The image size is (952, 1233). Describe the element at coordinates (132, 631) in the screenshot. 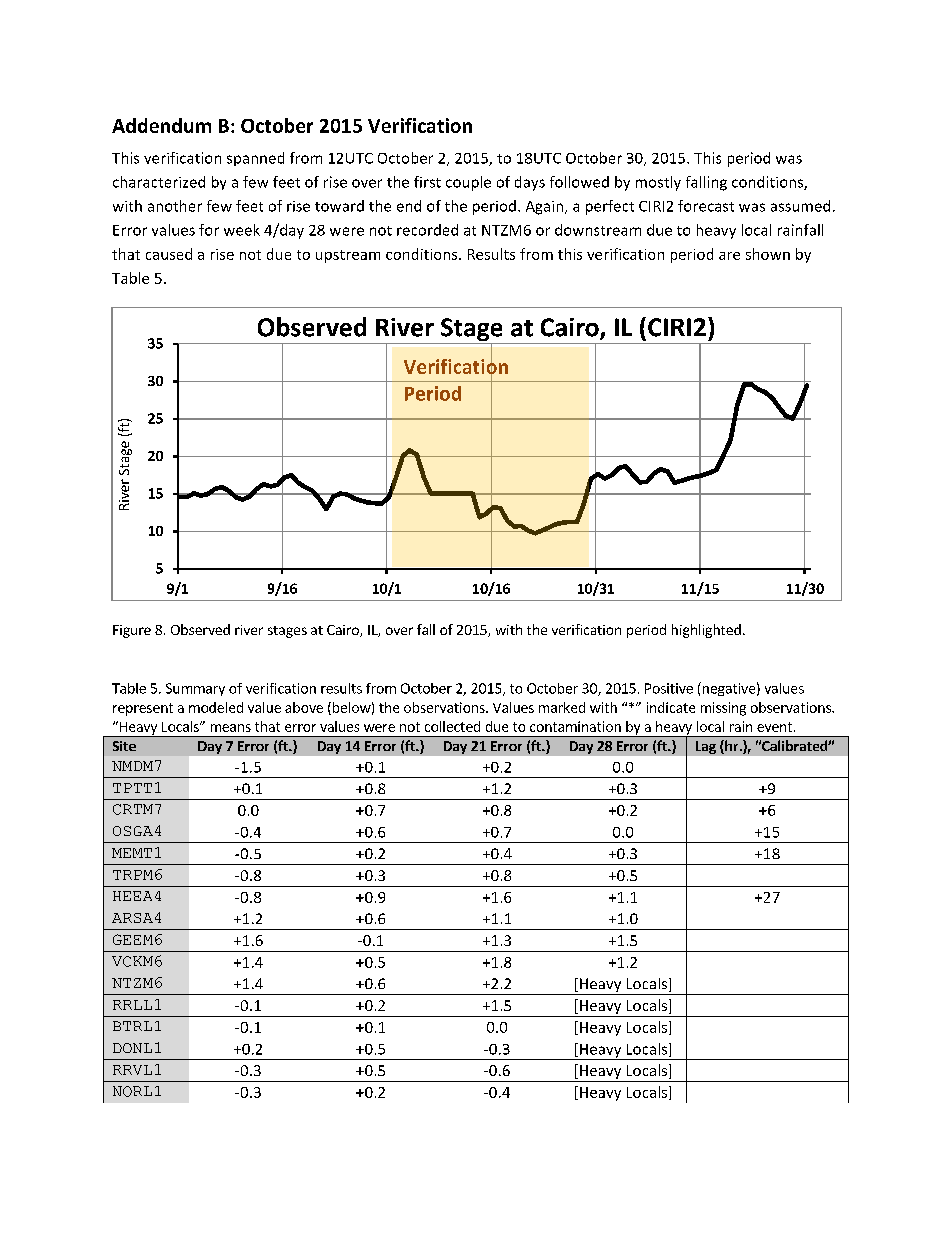

I see `Figure` at that location.
